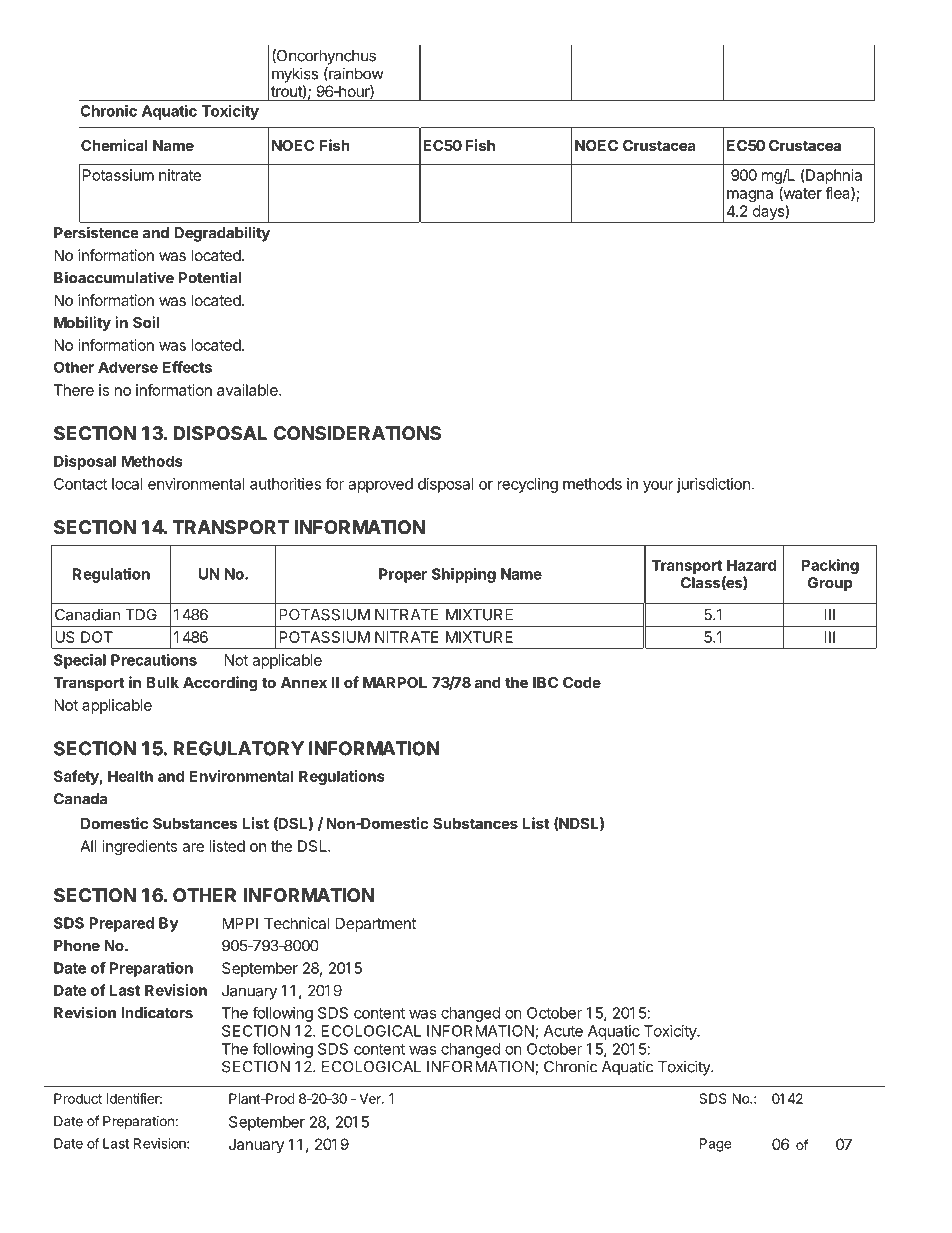 The width and height of the image is (952, 1233). What do you see at coordinates (750, 196) in the image?
I see `magna` at bounding box center [750, 196].
